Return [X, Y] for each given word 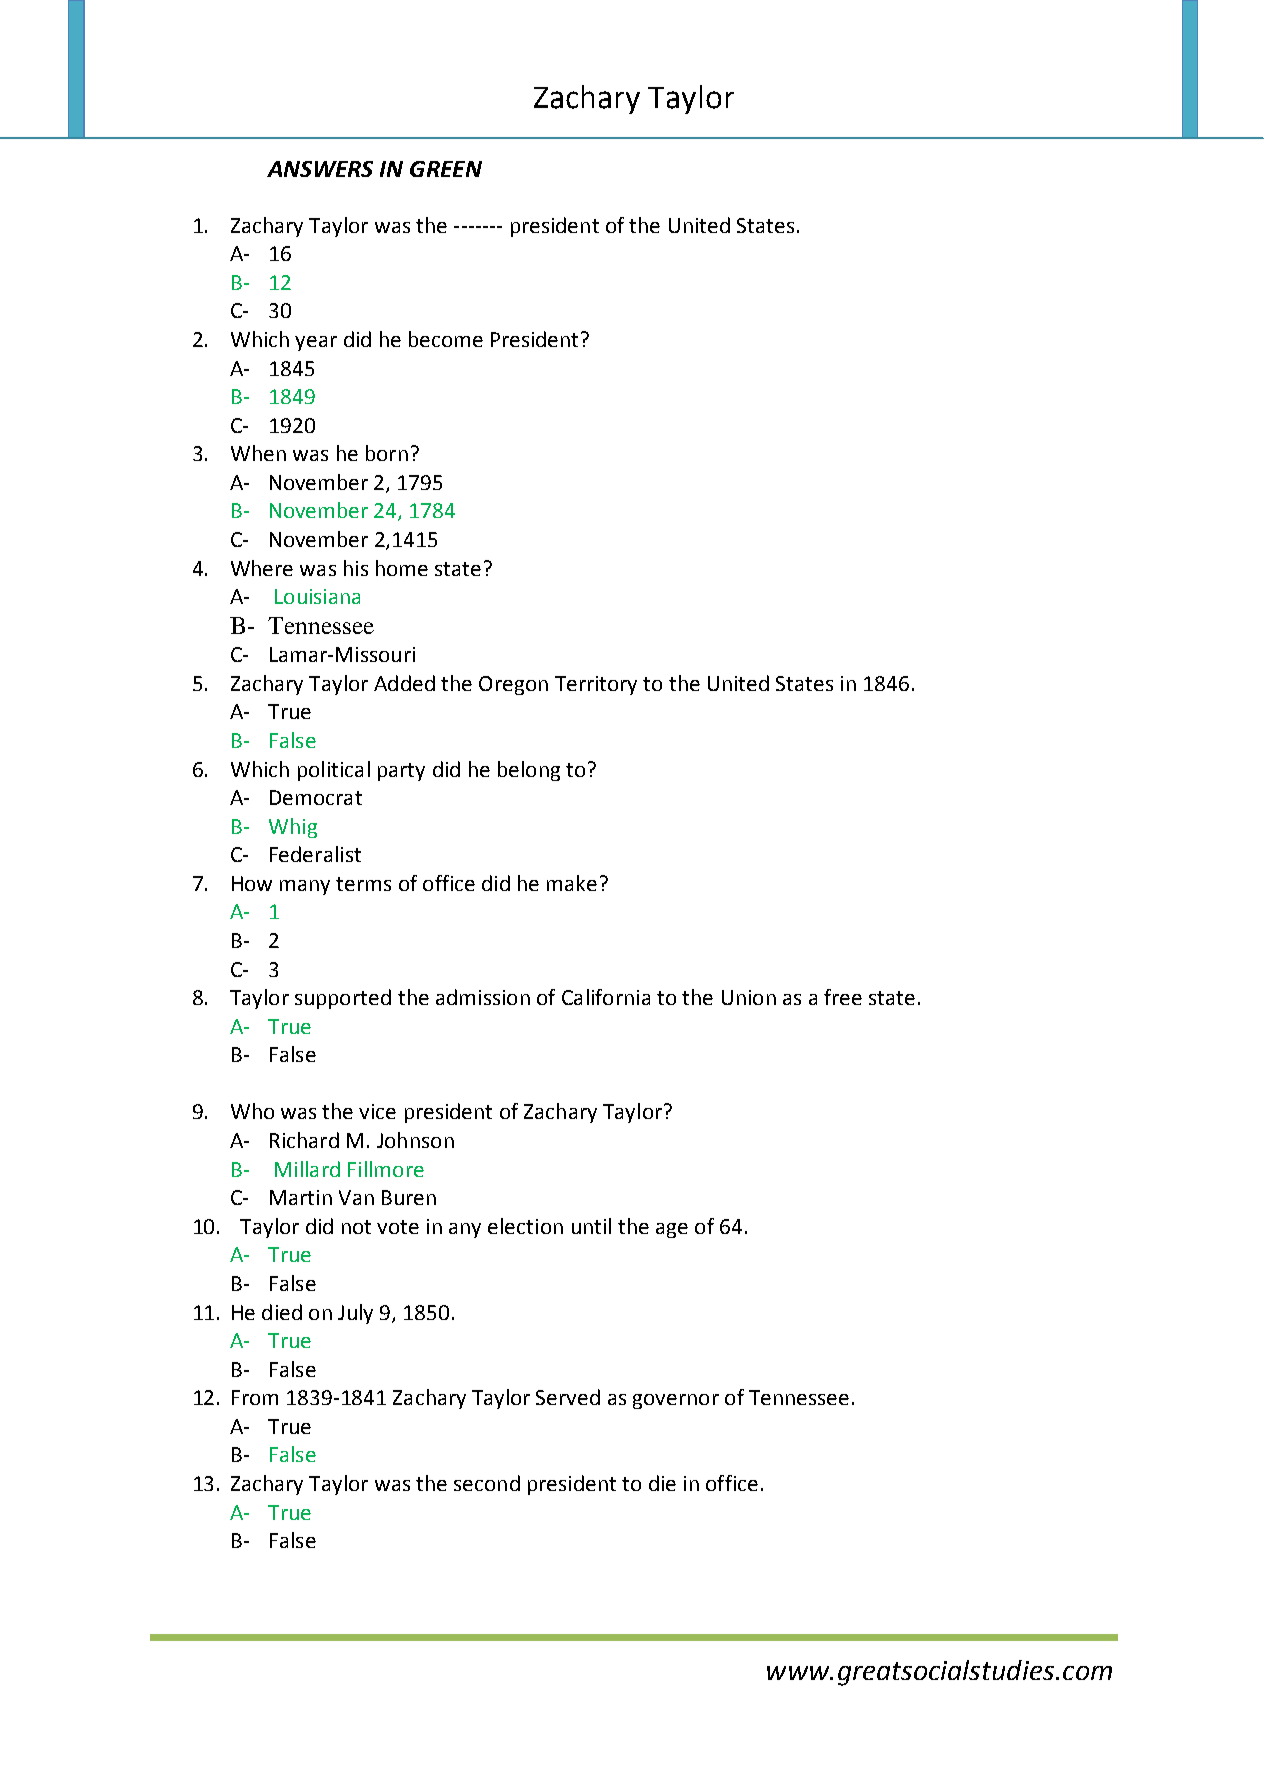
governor [676, 1401]
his [356, 568]
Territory [596, 685]
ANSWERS [320, 169]
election [525, 1226]
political [334, 771]
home [402, 568]
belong [529, 771]
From [255, 1397]
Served [568, 1397]
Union [749, 997]
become [446, 339]
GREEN [446, 169]
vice [377, 1111]
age [672, 1230]
